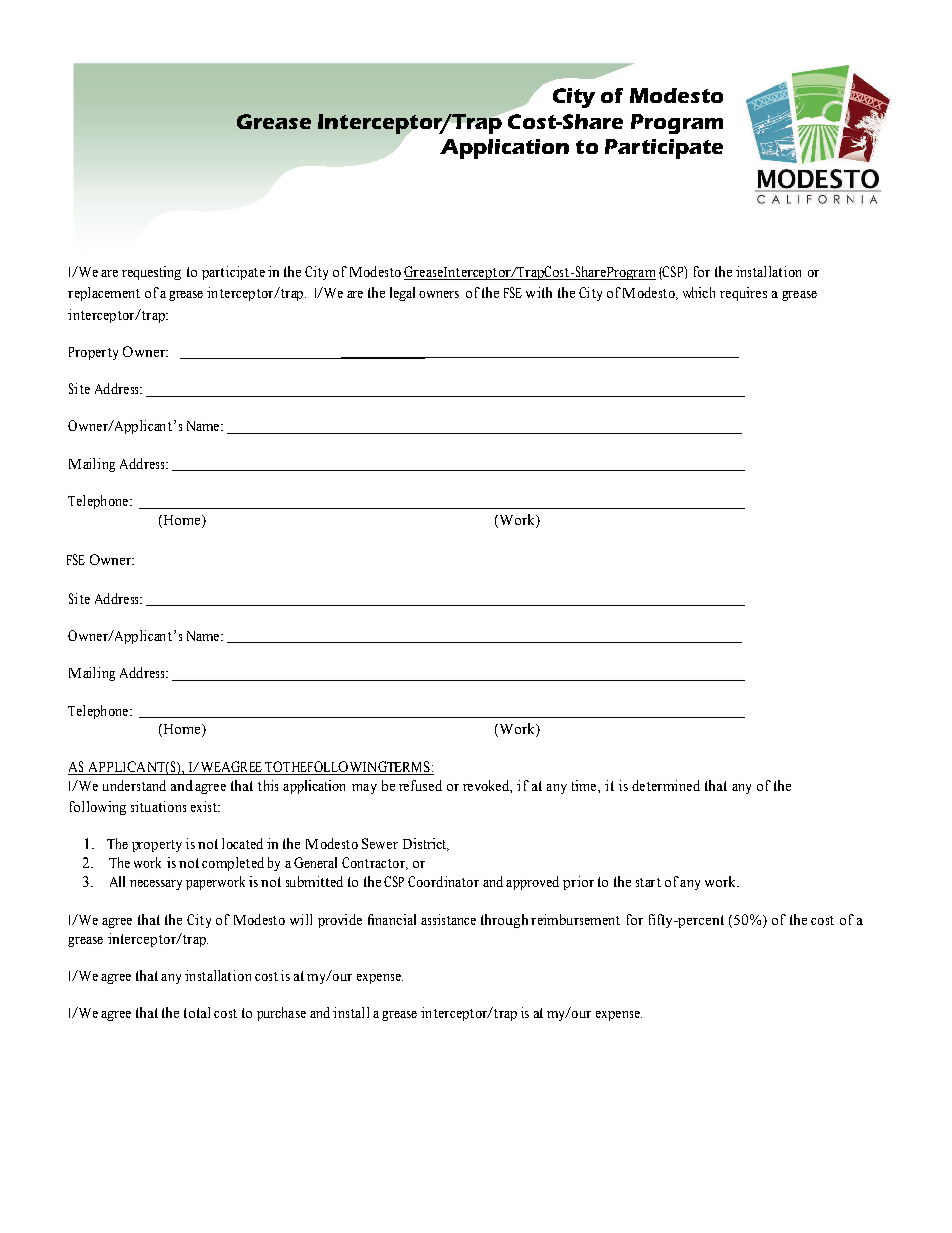  I want to click on determined, so click(666, 785).
